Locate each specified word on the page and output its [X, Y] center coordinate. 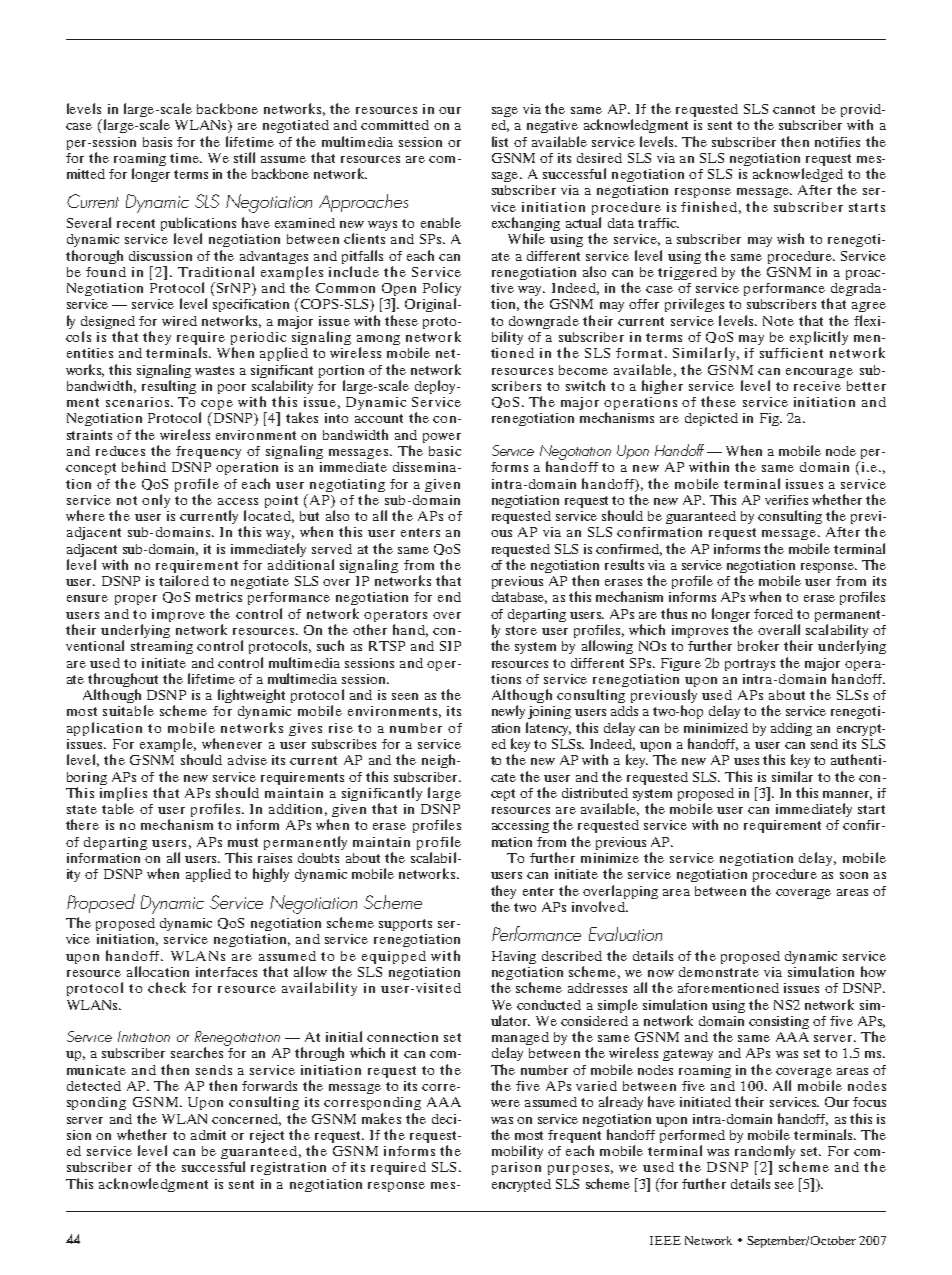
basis [157, 142]
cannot [794, 109]
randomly [765, 1153]
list [500, 141]
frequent [574, 1138]
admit [208, 1135]
